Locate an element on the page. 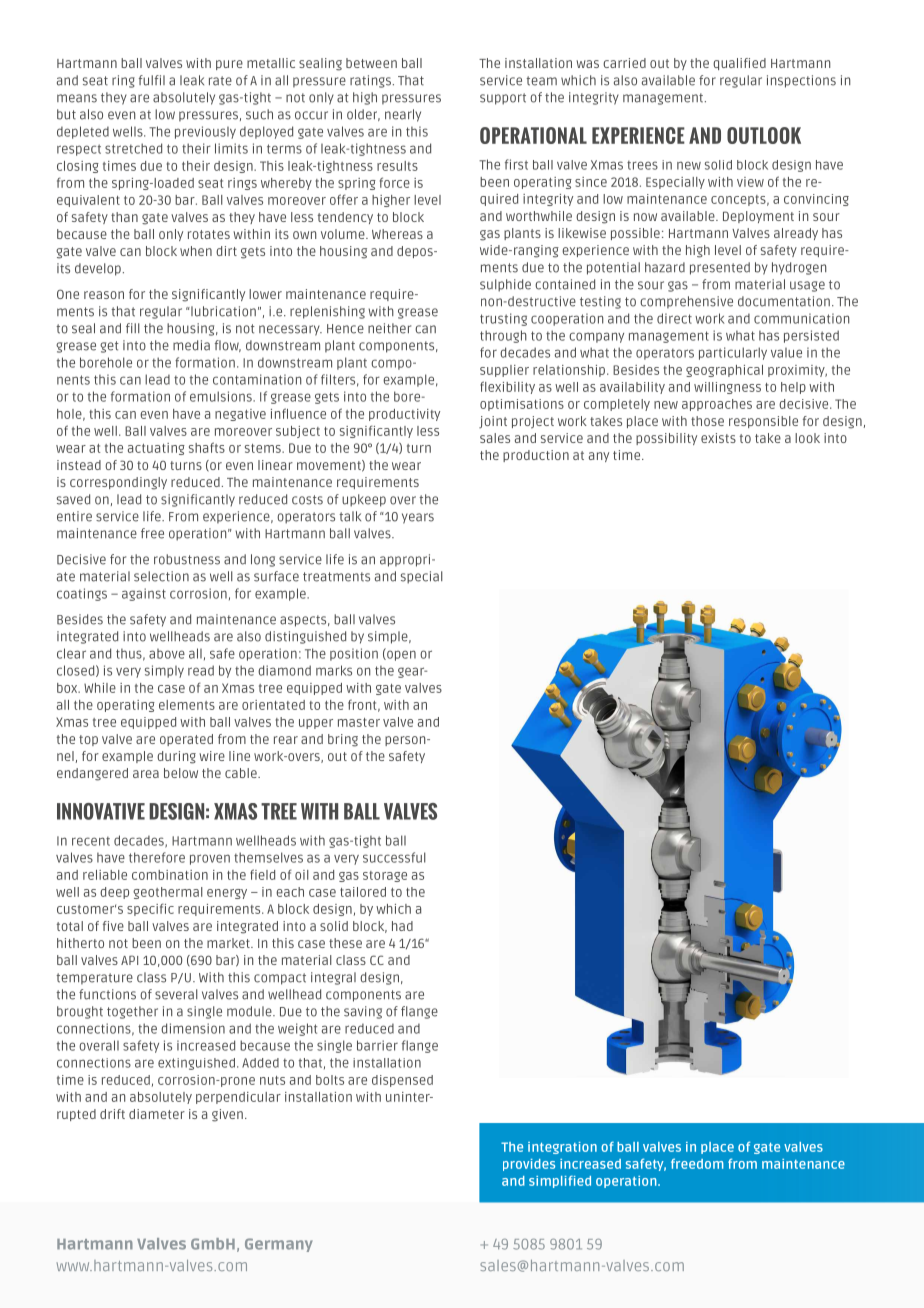 The width and height of the document is (924, 1308). exists is located at coordinates (718, 438).
